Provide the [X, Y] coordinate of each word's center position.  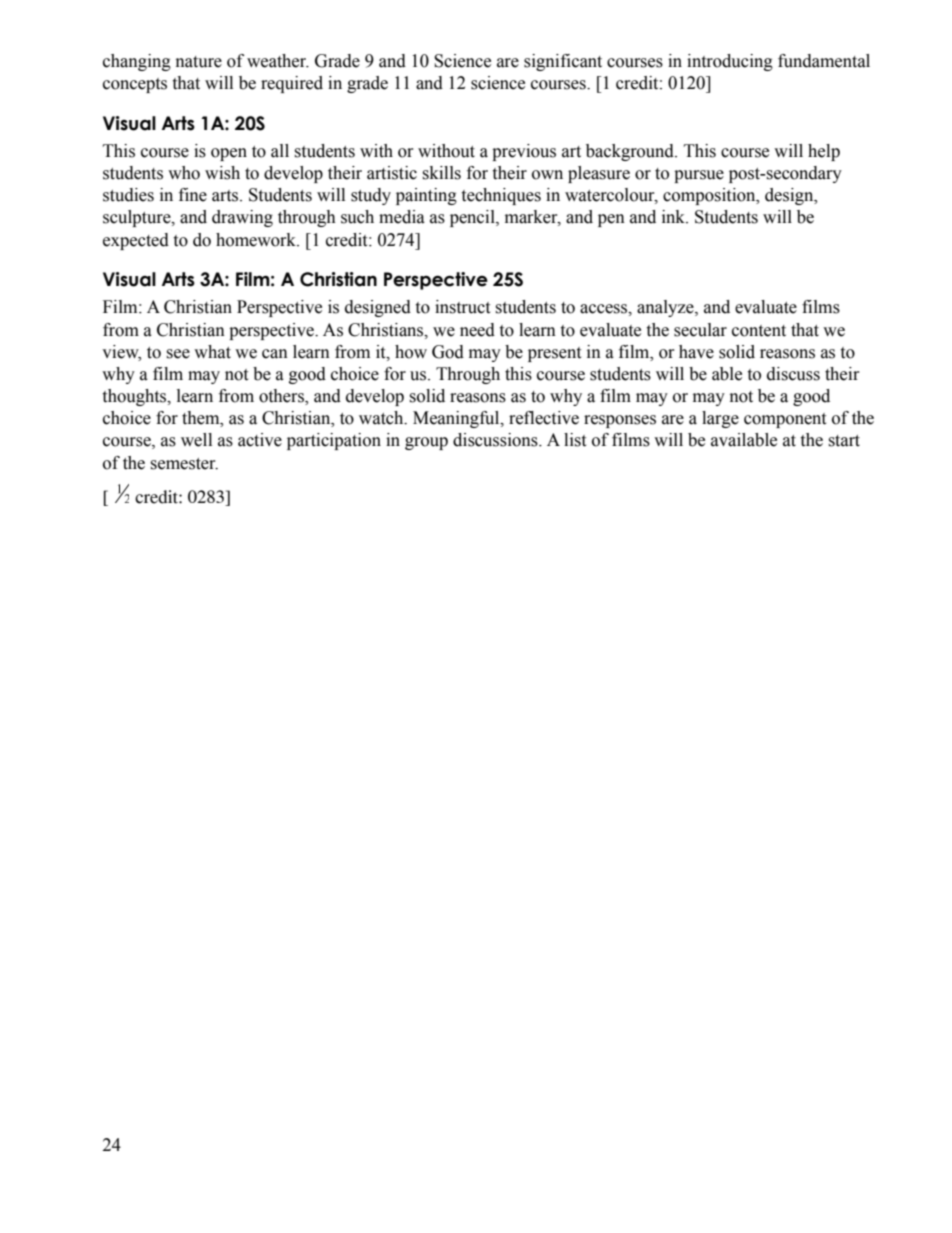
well [196, 440]
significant [563, 62]
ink [675, 216]
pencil [473, 218]
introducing [730, 62]
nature [199, 62]
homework [257, 240]
